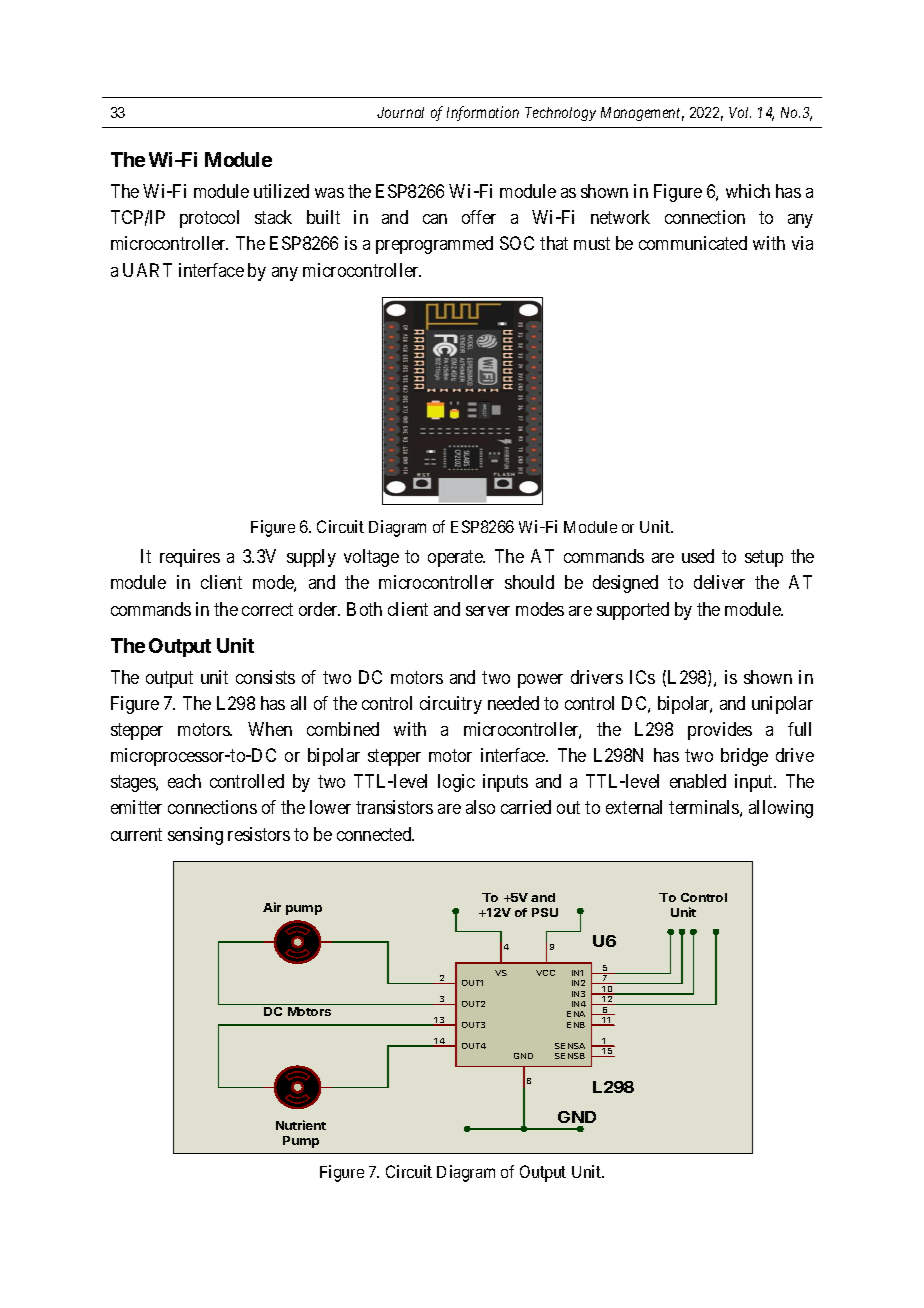 The width and height of the screenshot is (924, 1308). Describe the element at coordinates (272, 907) in the screenshot. I see `Air` at that location.
